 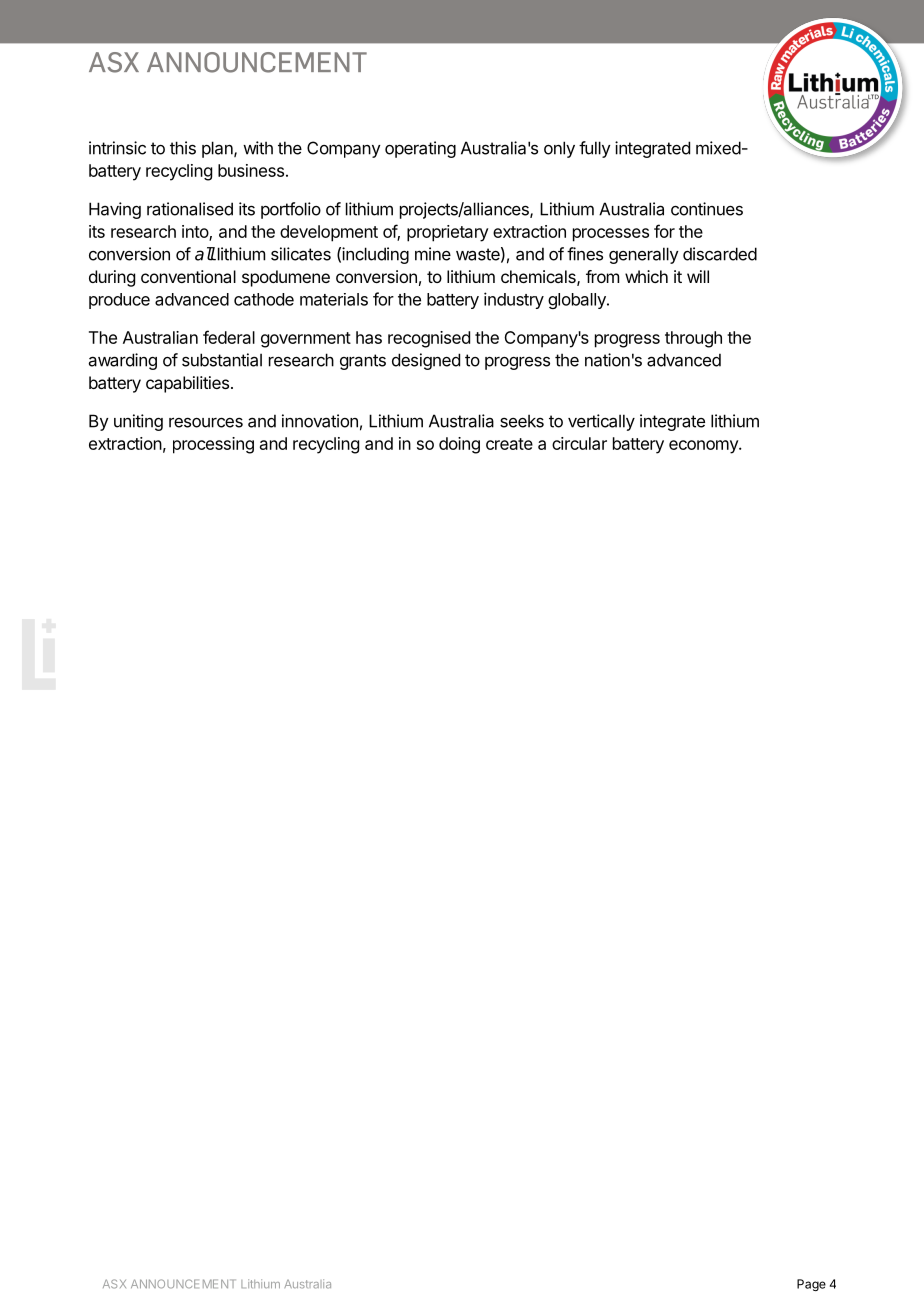 I want to click on circular, so click(x=579, y=443).
